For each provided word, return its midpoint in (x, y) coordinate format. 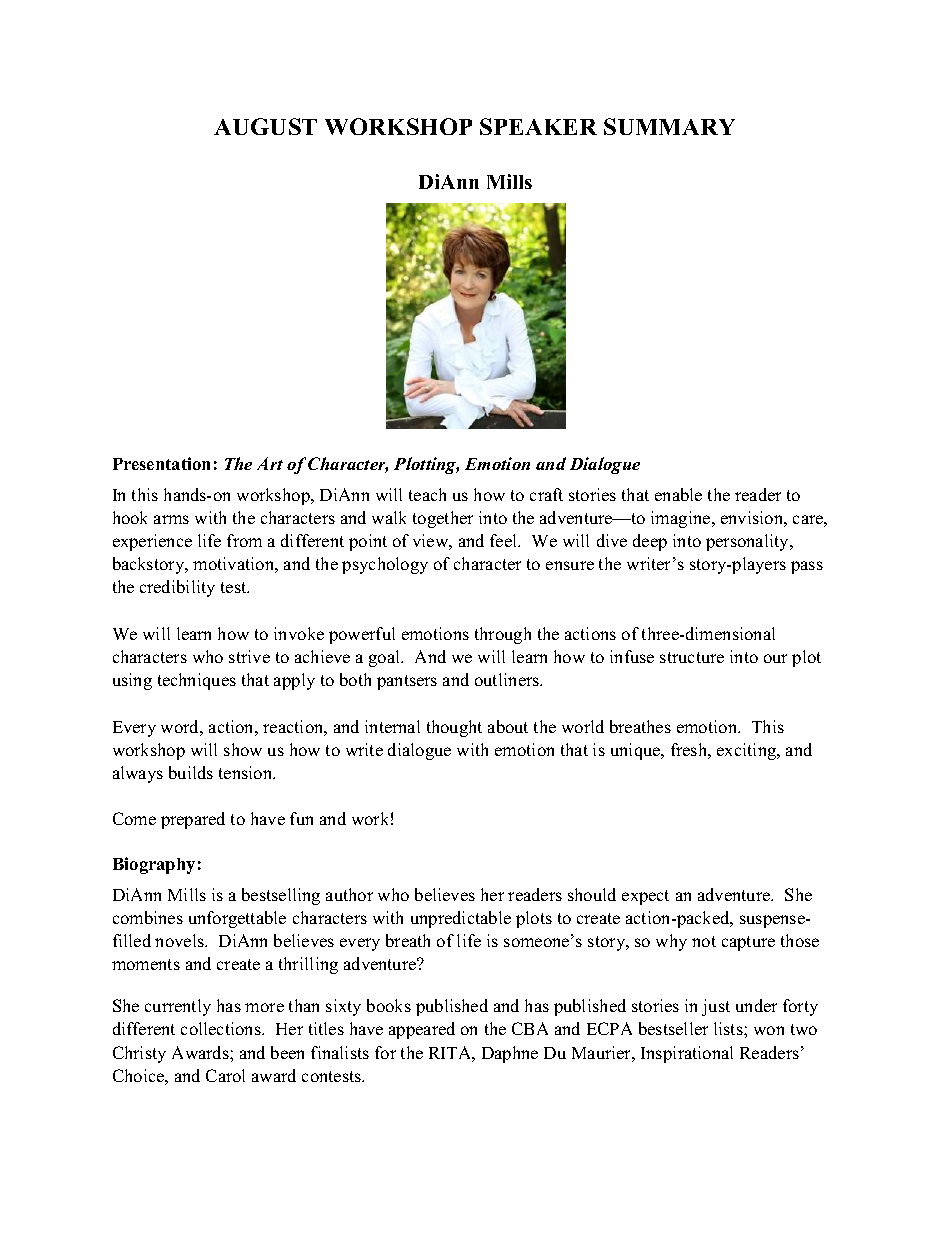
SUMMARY (669, 126)
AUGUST (265, 126)
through (503, 635)
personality (748, 542)
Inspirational (687, 1054)
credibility (177, 588)
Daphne (510, 1054)
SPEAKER (538, 126)
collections (222, 1028)
